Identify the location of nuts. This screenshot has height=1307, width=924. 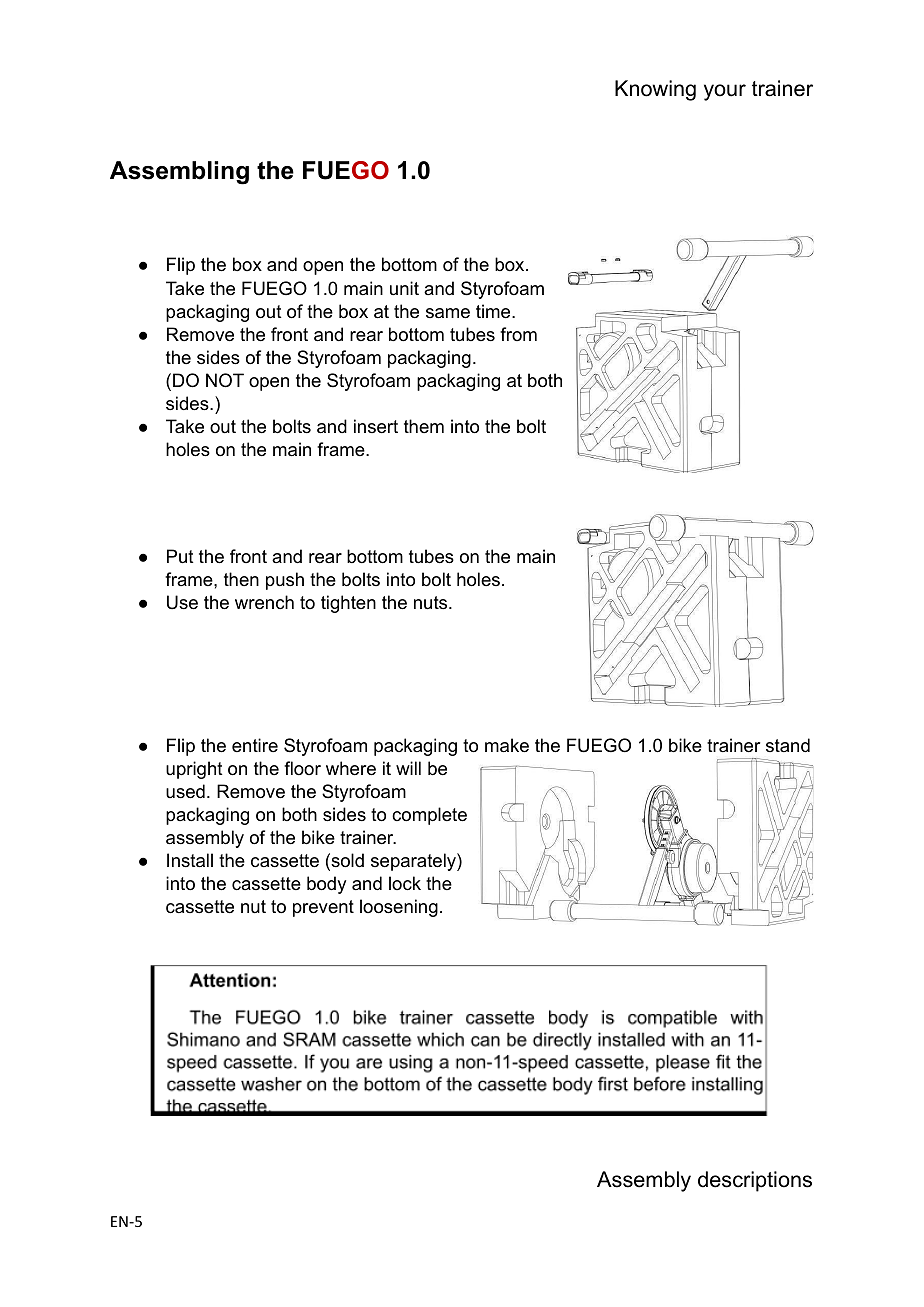
(430, 603).
